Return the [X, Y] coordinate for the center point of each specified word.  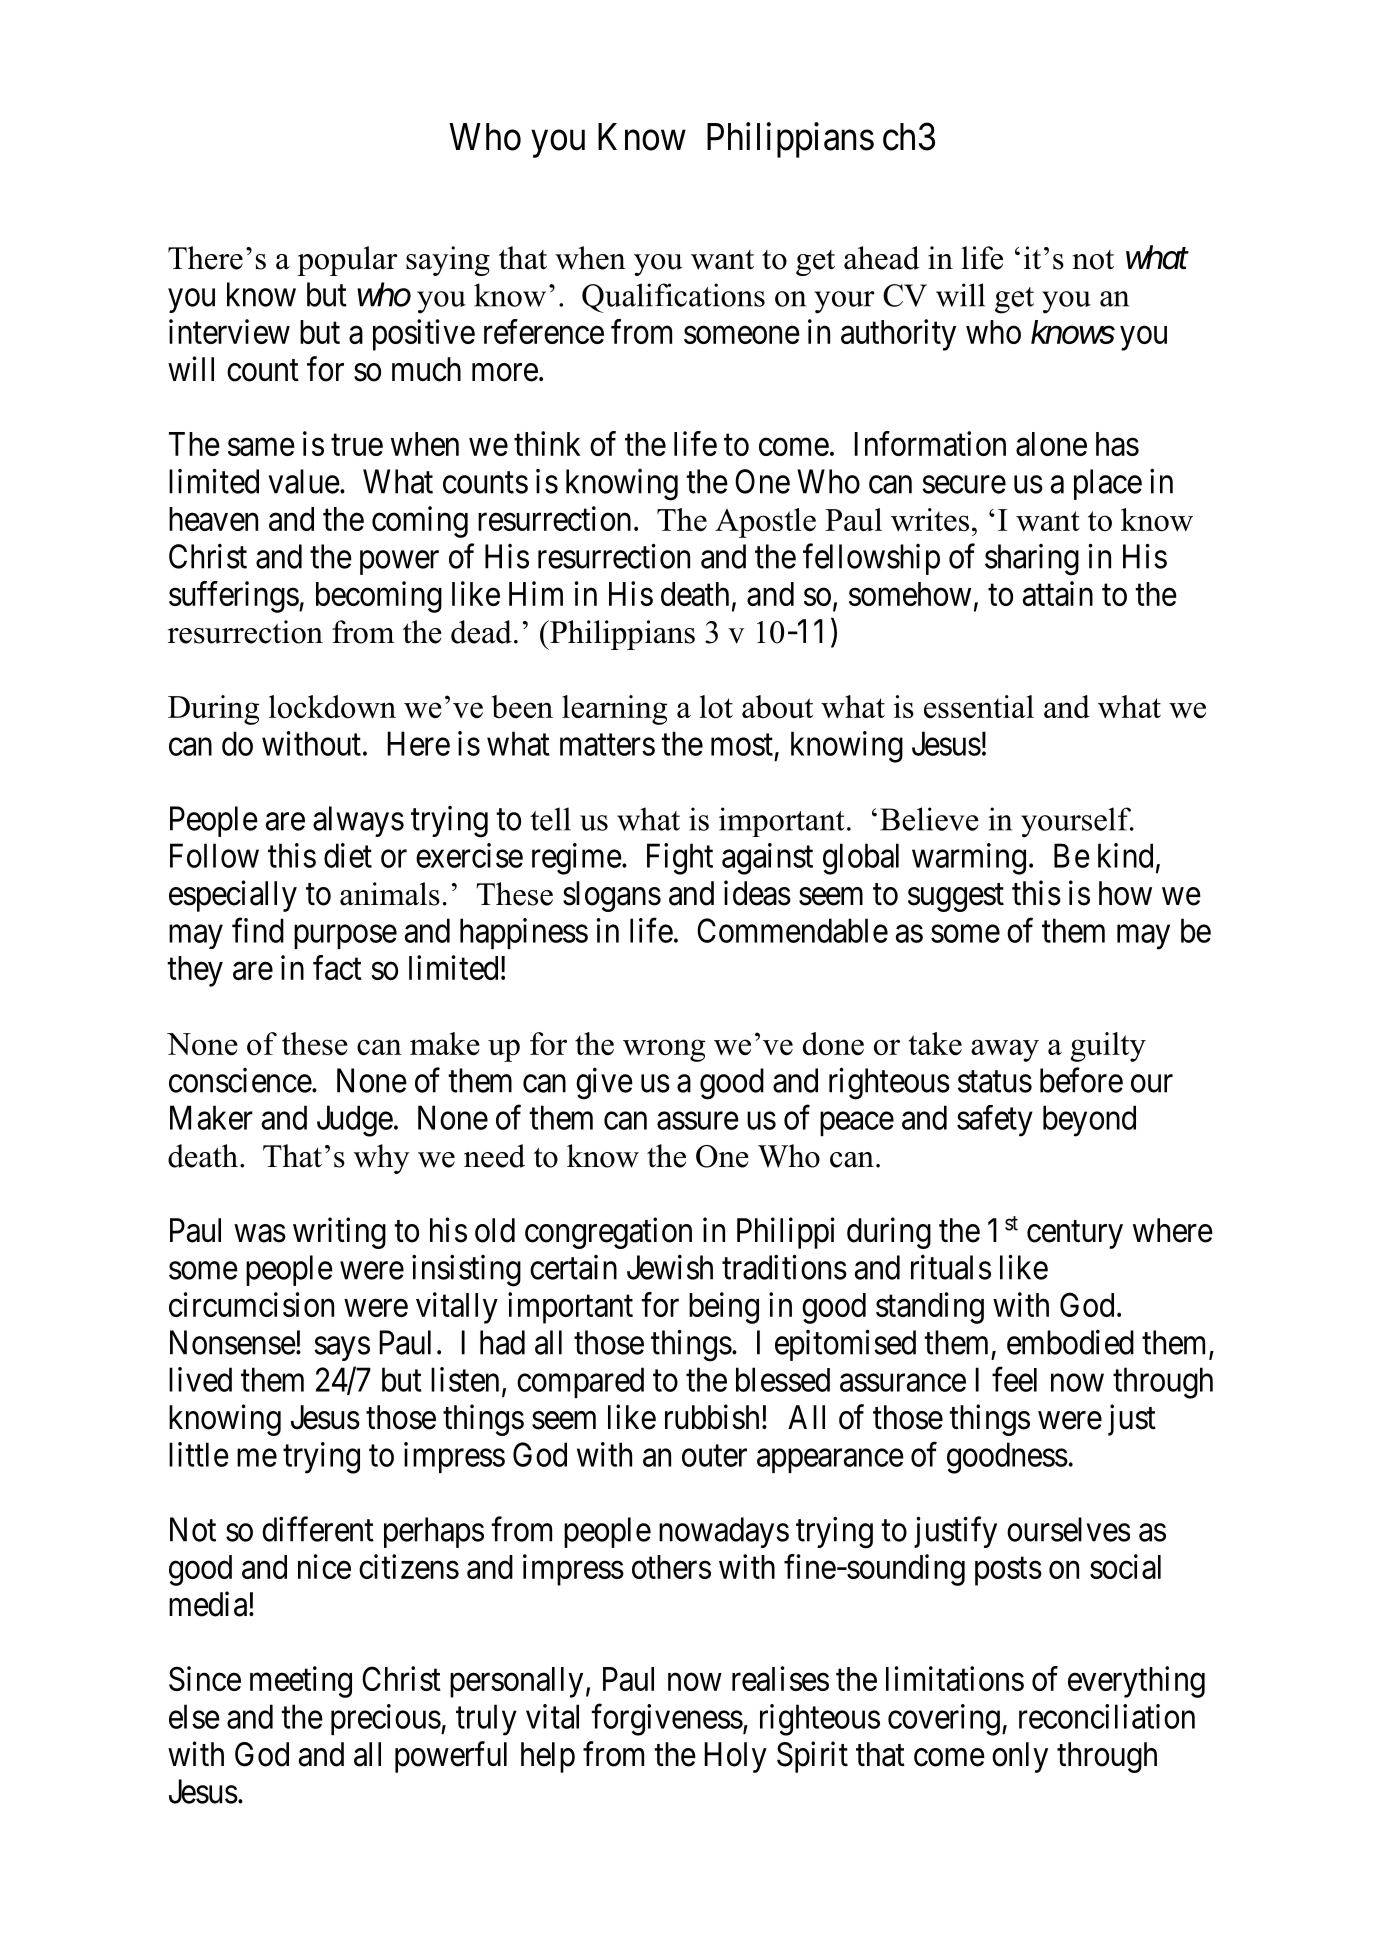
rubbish [712, 1417]
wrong [664, 1050]
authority [898, 335]
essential [979, 706]
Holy [735, 1757]
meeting [301, 1682]
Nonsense [233, 1342]
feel [1014, 1379]
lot [716, 706]
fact [337, 967]
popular [347, 261]
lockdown [332, 706]
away [1005, 1050]
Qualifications [673, 298]
